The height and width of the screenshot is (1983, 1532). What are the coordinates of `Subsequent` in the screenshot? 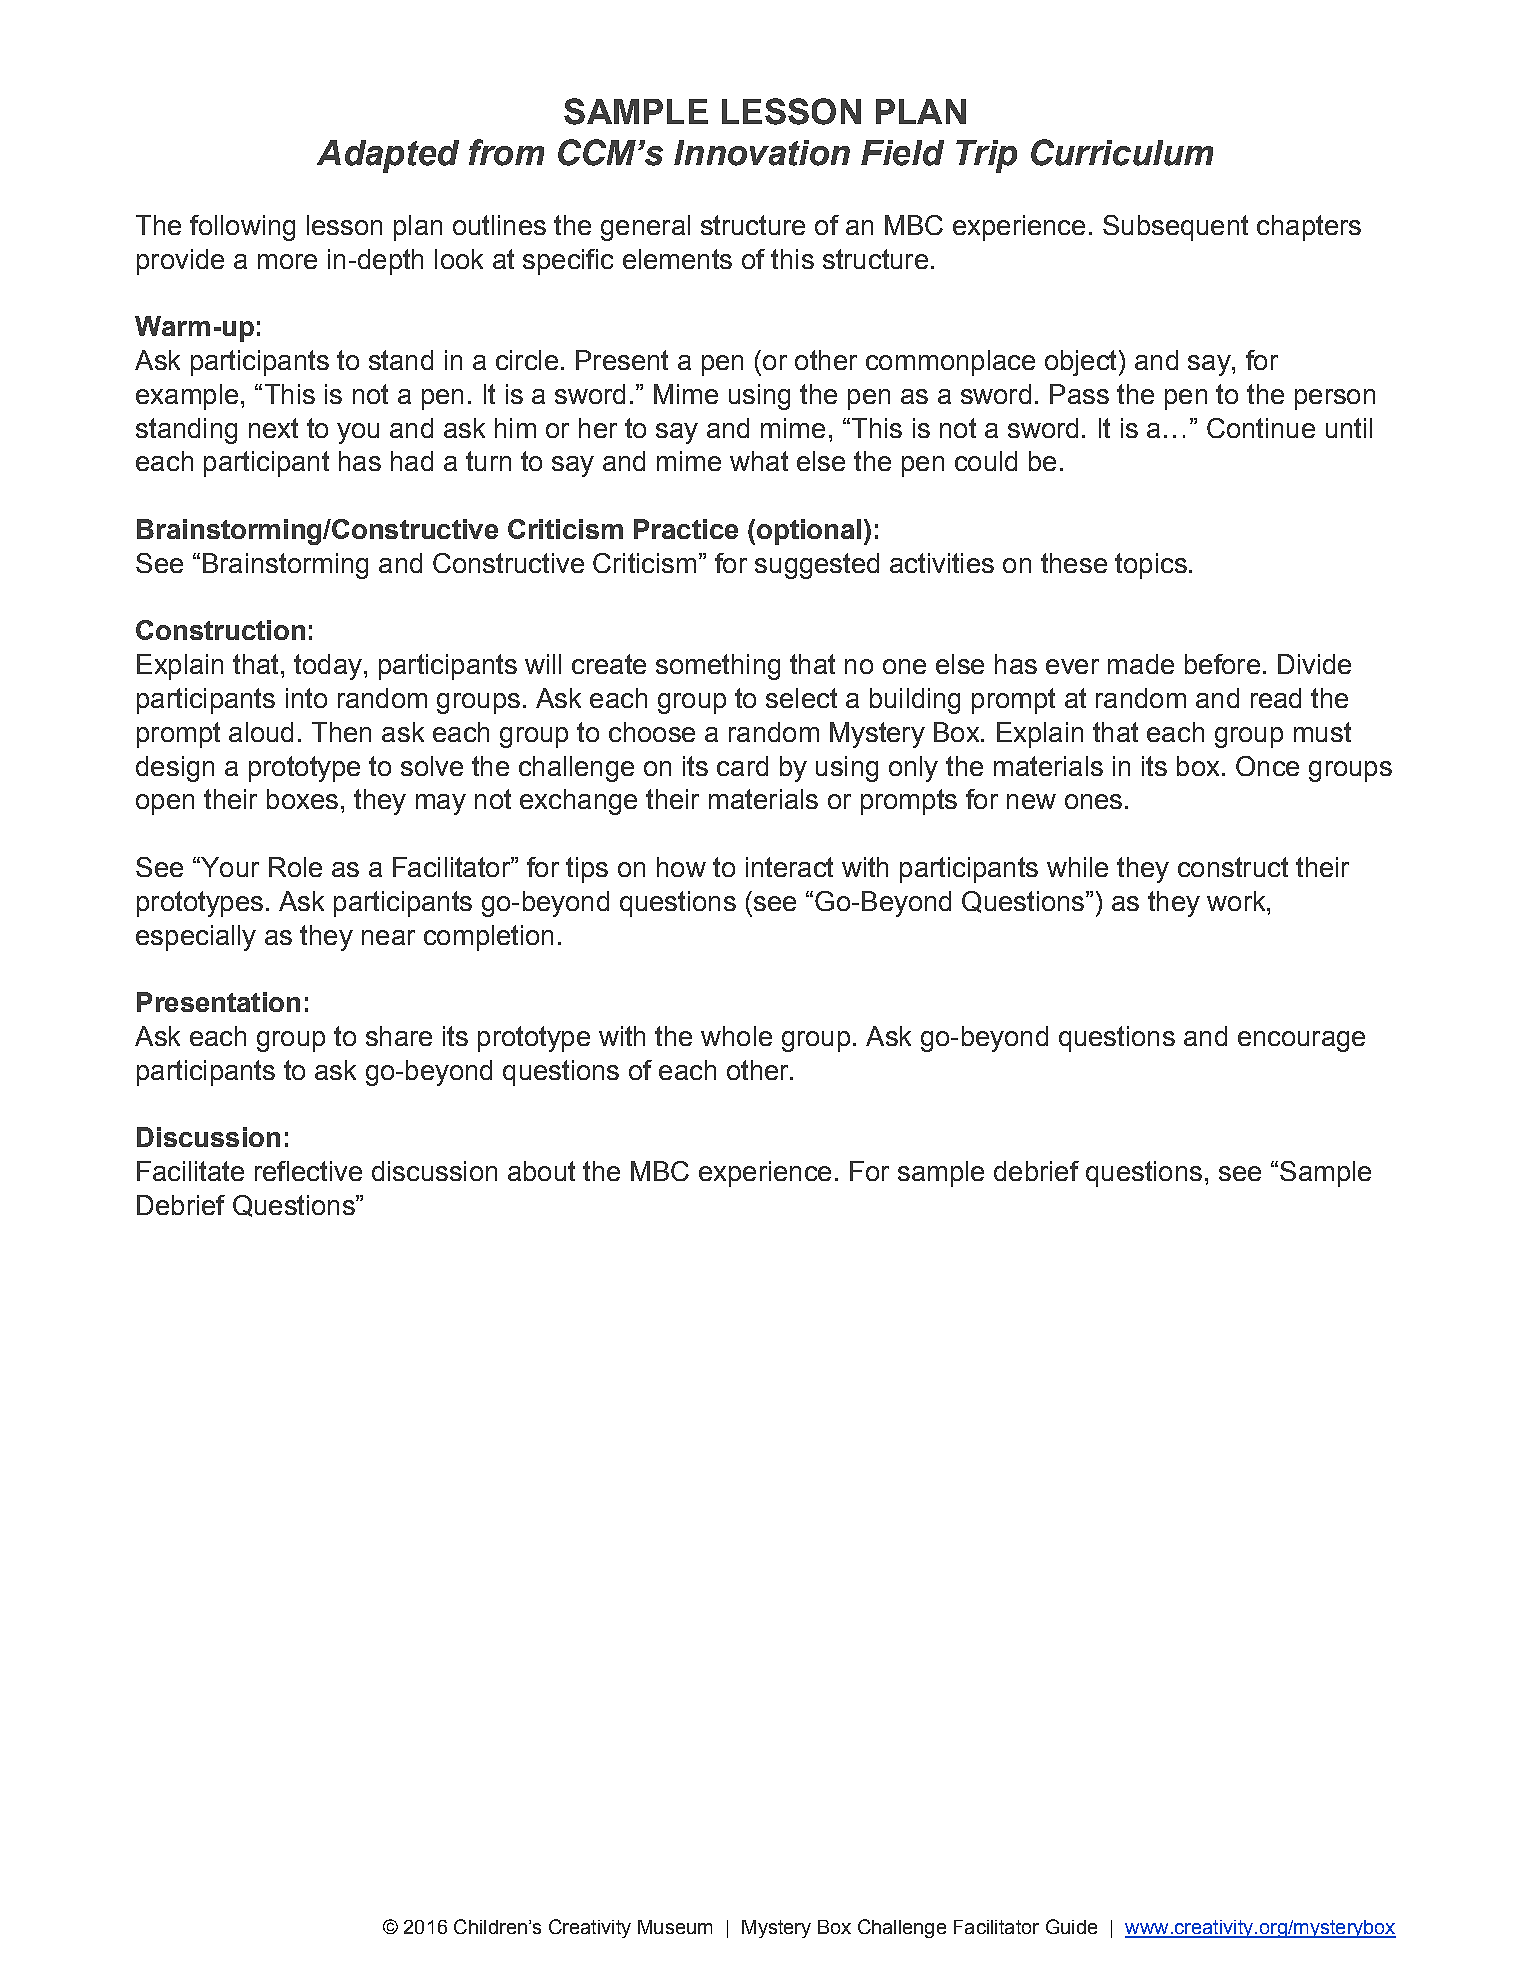 It's located at (1175, 228).
